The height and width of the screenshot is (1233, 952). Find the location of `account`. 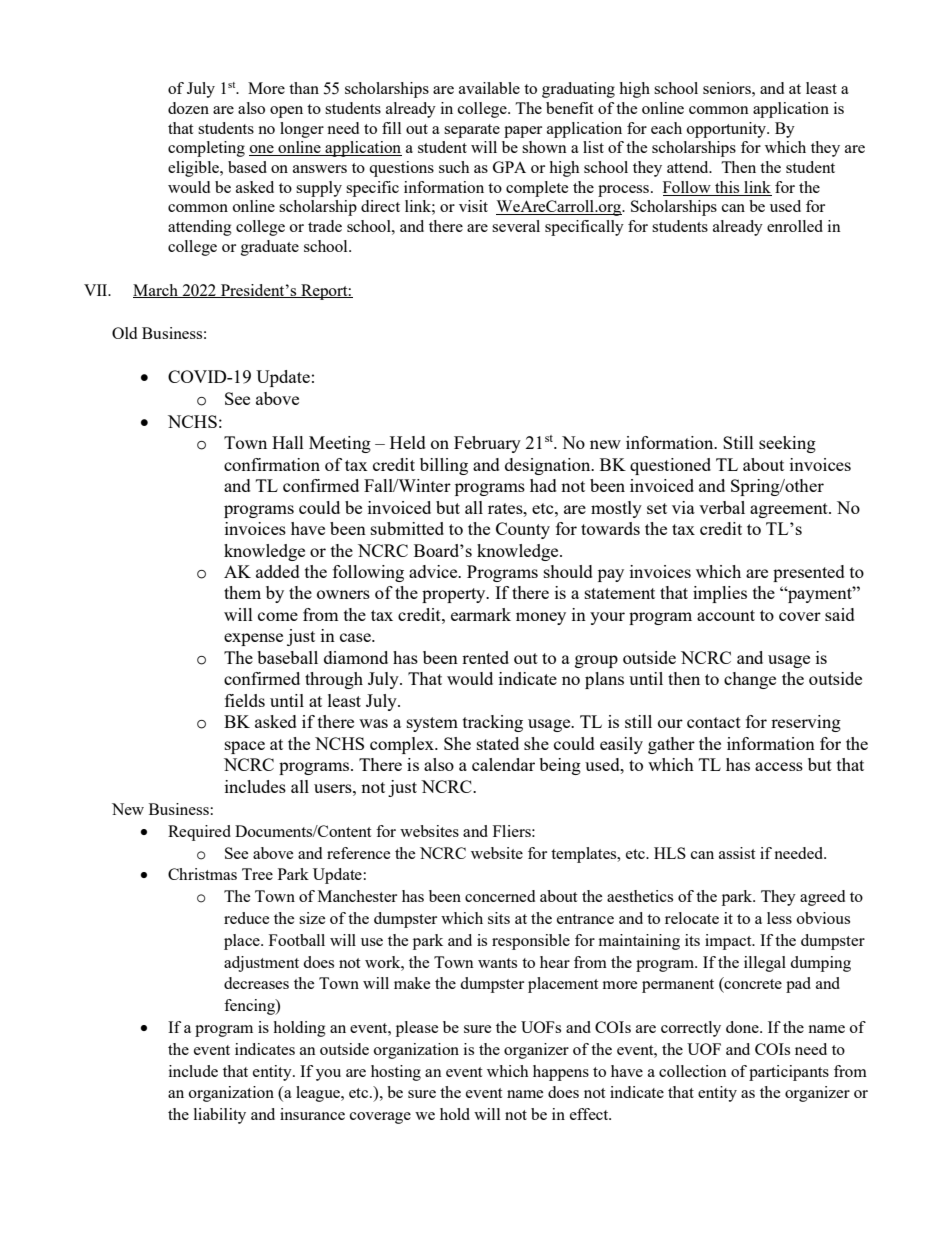

account is located at coordinates (726, 615).
